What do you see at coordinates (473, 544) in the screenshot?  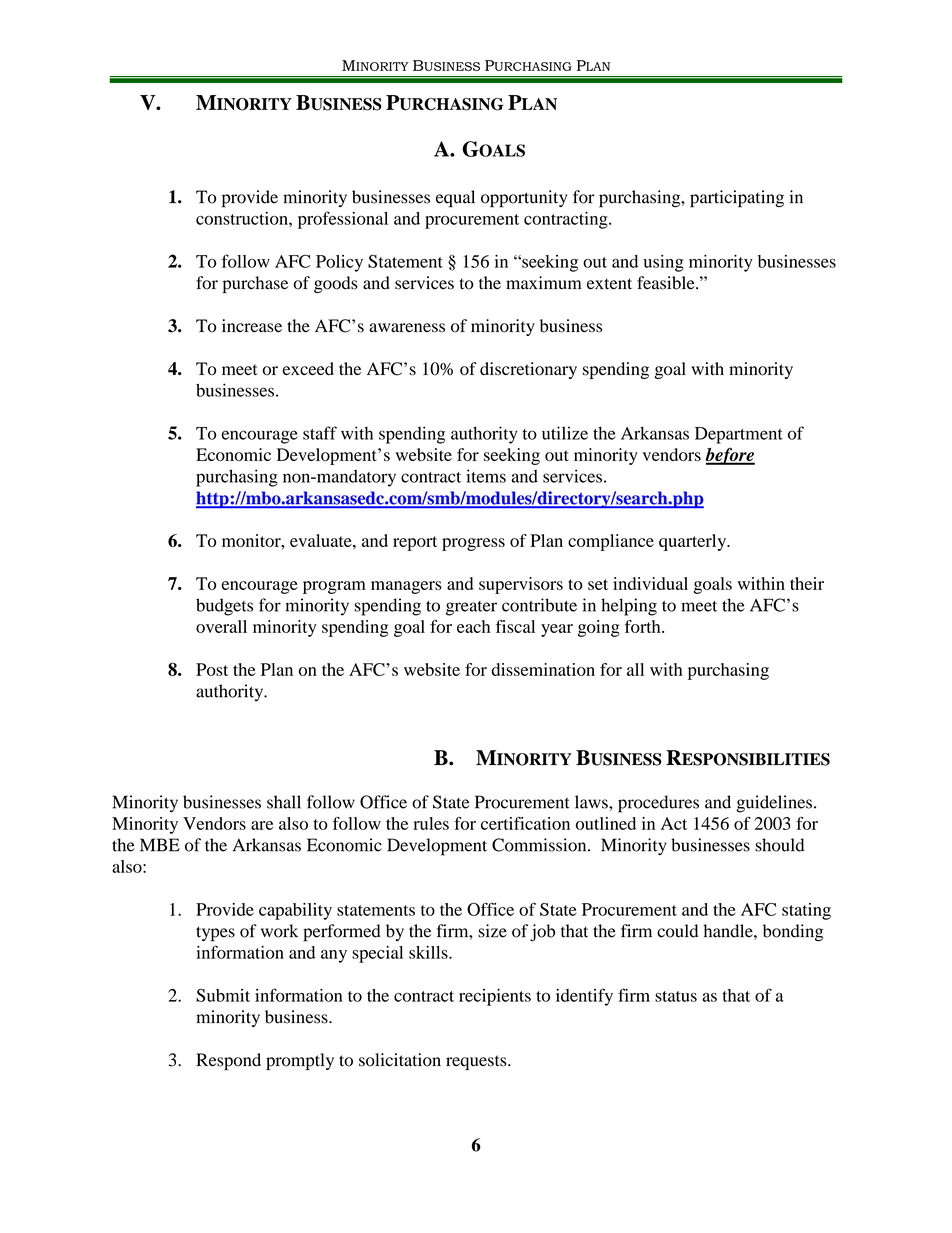 I see `progress` at bounding box center [473, 544].
